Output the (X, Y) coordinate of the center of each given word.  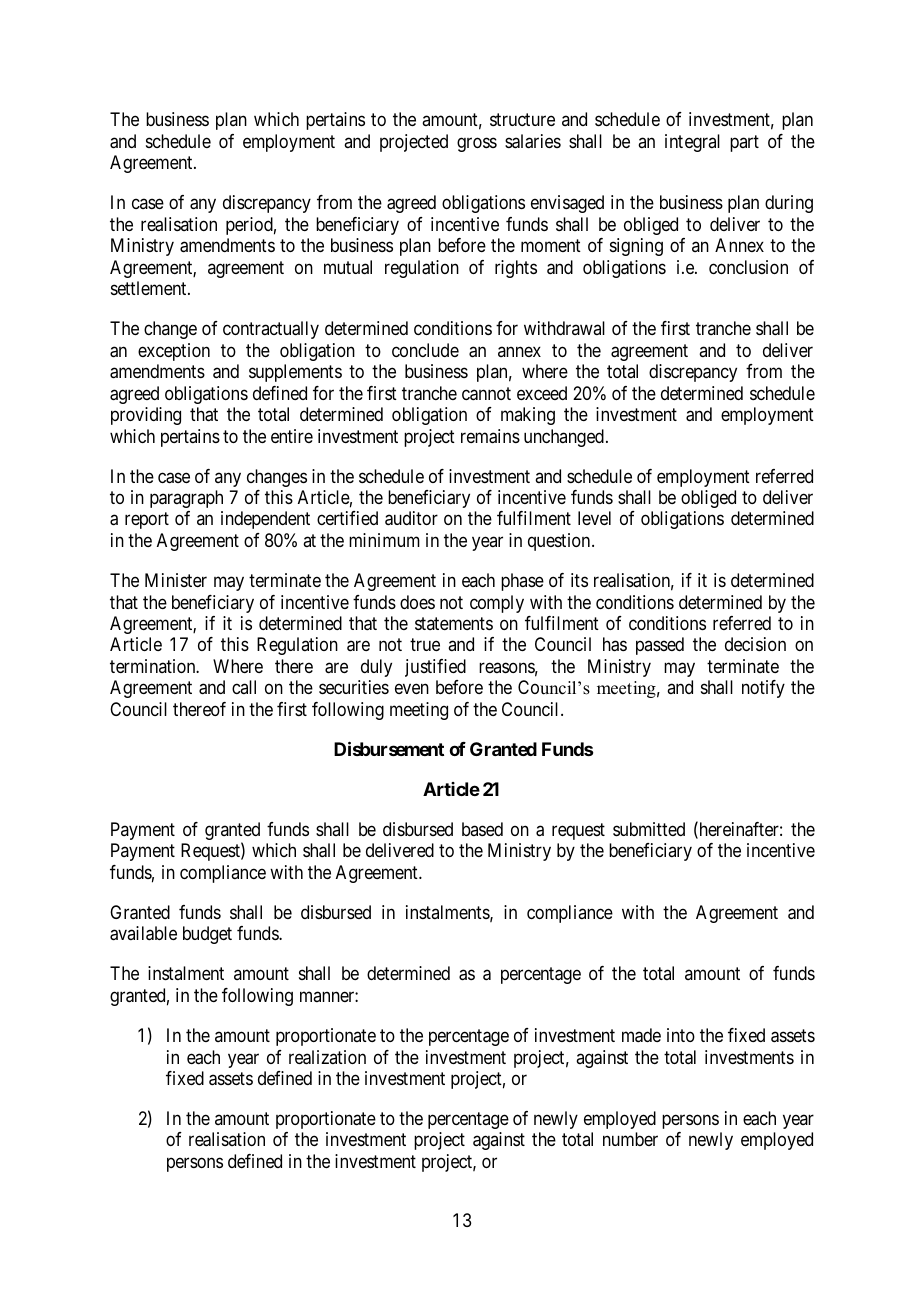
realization (327, 1057)
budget (207, 935)
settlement (150, 288)
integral (692, 143)
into (681, 1035)
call (244, 687)
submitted (649, 829)
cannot (486, 394)
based (482, 829)
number (630, 1139)
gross (477, 144)
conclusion (748, 267)
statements (454, 623)
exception (174, 352)
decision (755, 644)
